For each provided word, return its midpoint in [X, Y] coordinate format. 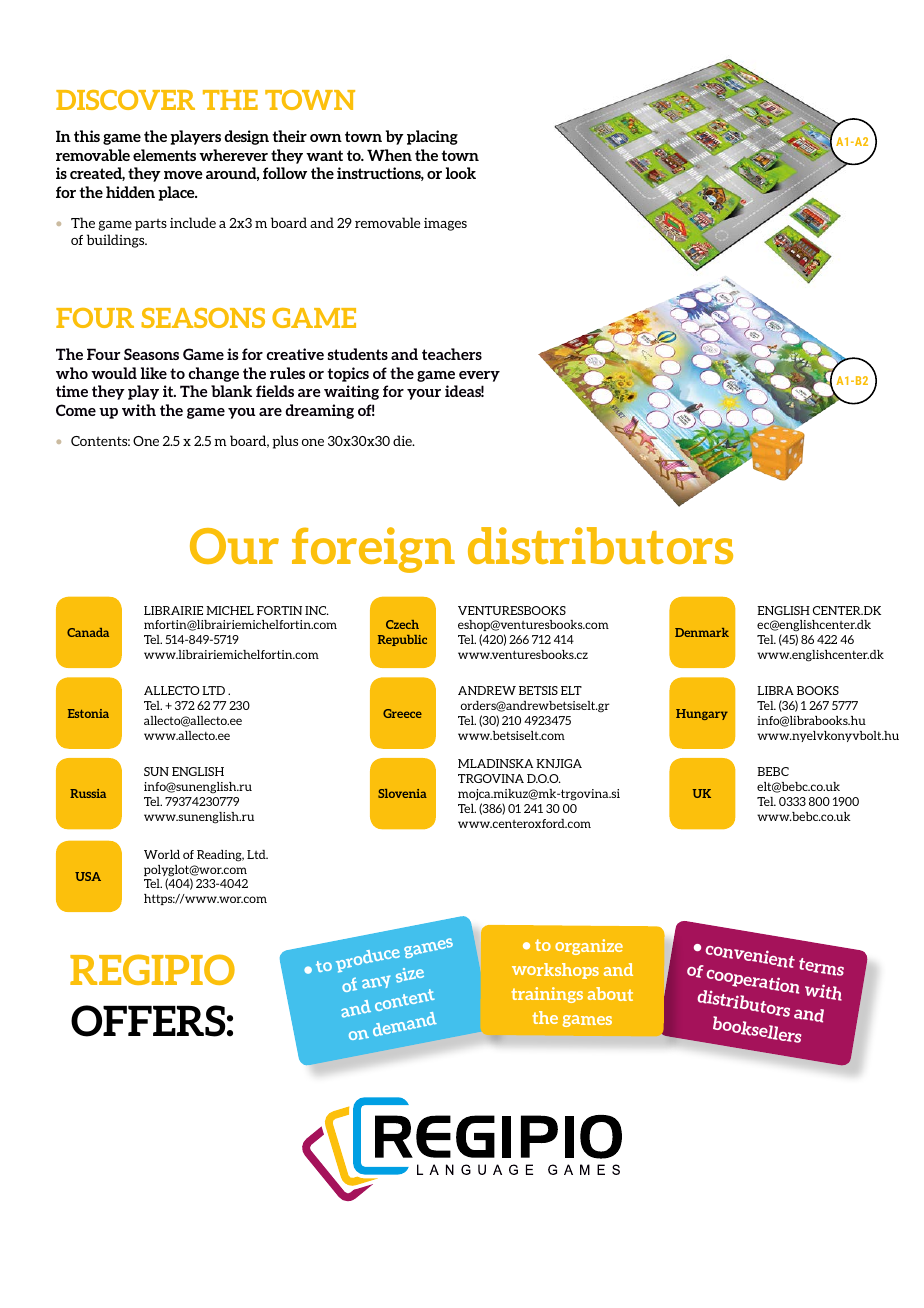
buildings [117, 241]
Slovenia [402, 793]
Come [76, 410]
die [403, 440]
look [460, 173]
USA [88, 876]
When [389, 155]
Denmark [702, 632]
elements [164, 155]
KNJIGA [559, 763]
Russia [88, 793]
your [424, 394]
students [358, 354]
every [479, 376]
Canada [88, 632]
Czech [402, 624]
